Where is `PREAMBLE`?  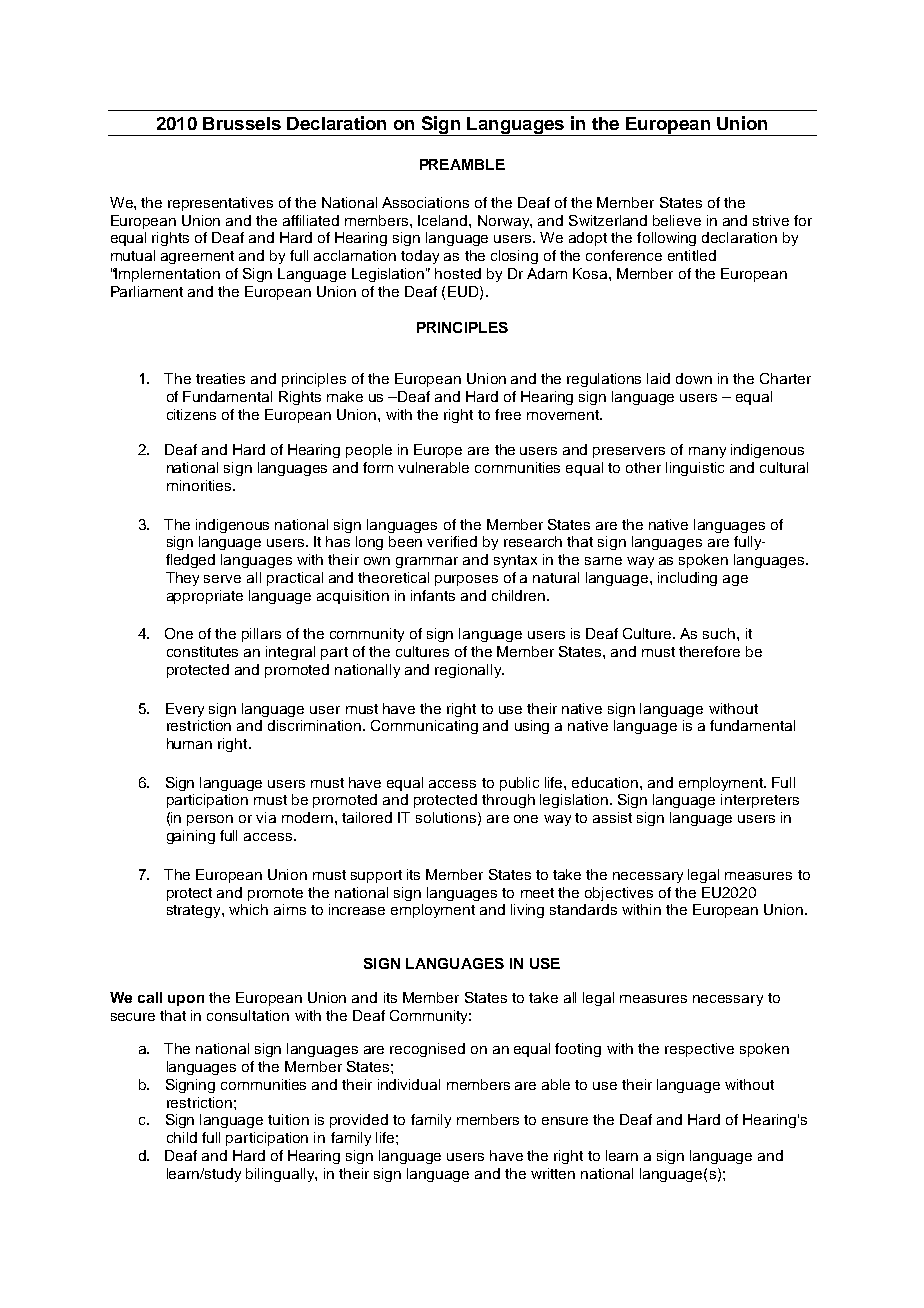
PREAMBLE is located at coordinates (462, 164).
